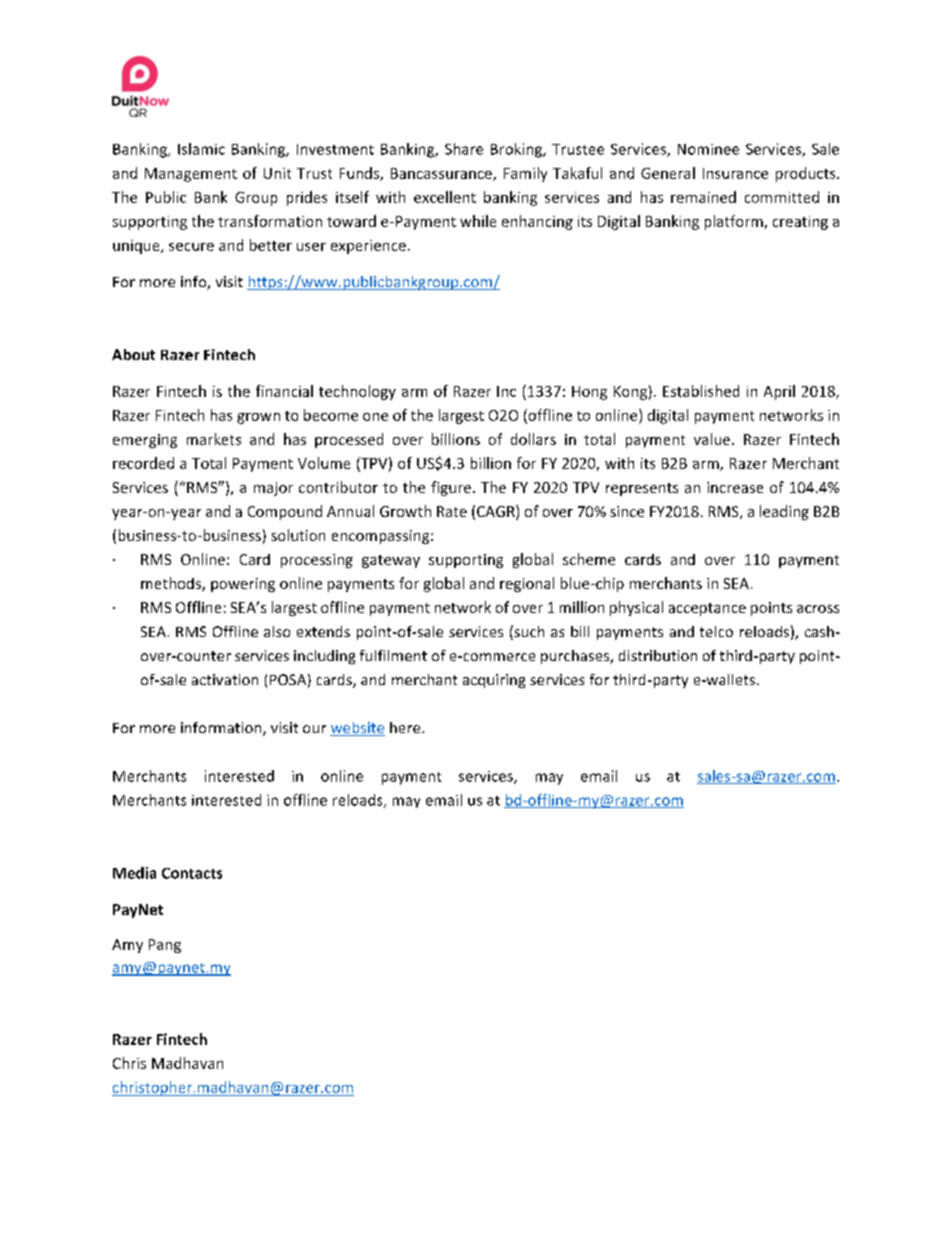 The height and width of the page is (1233, 952). I want to click on Insurance, so click(735, 173).
